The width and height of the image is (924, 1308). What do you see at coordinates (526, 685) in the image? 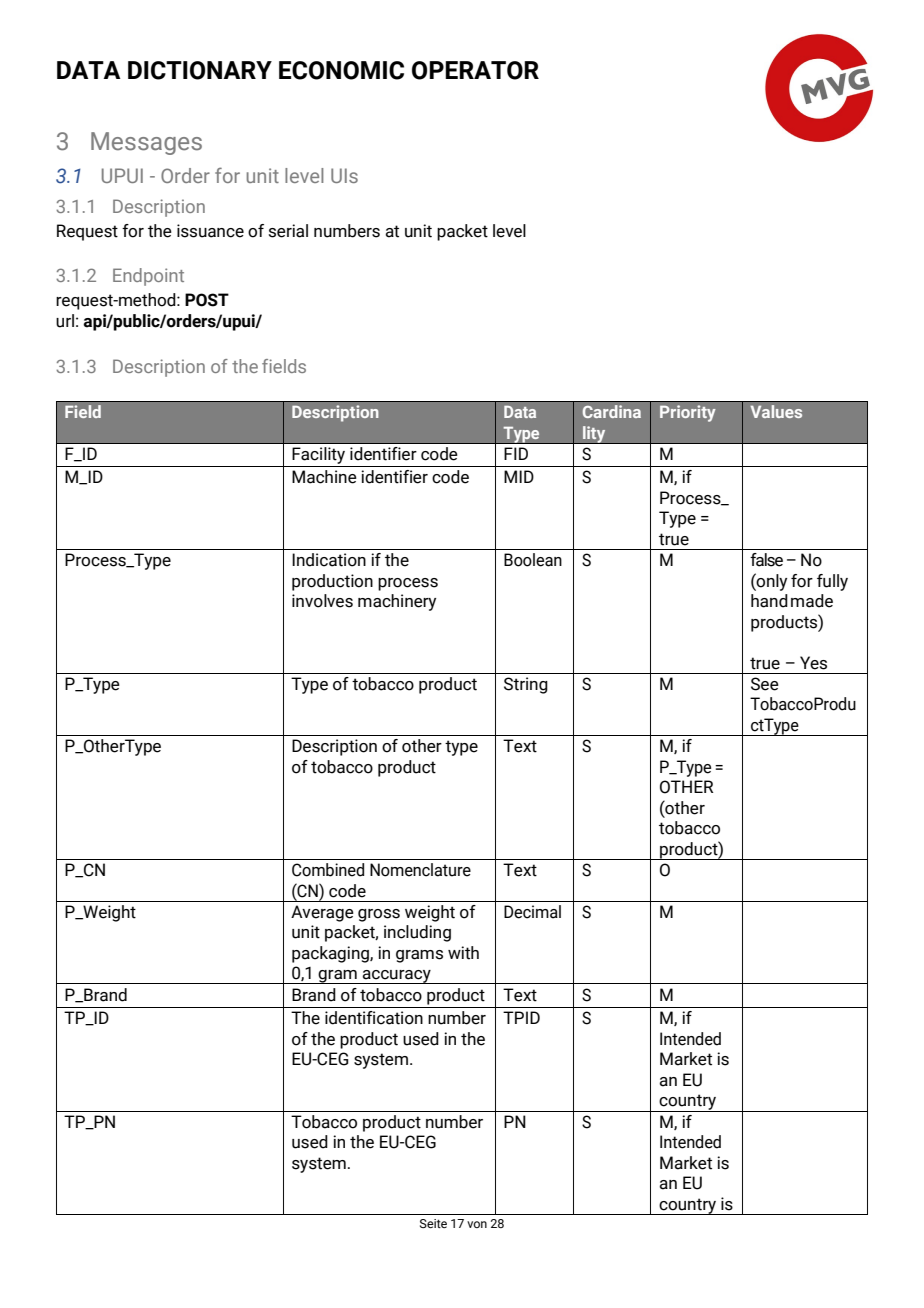
I see `String` at bounding box center [526, 685].
